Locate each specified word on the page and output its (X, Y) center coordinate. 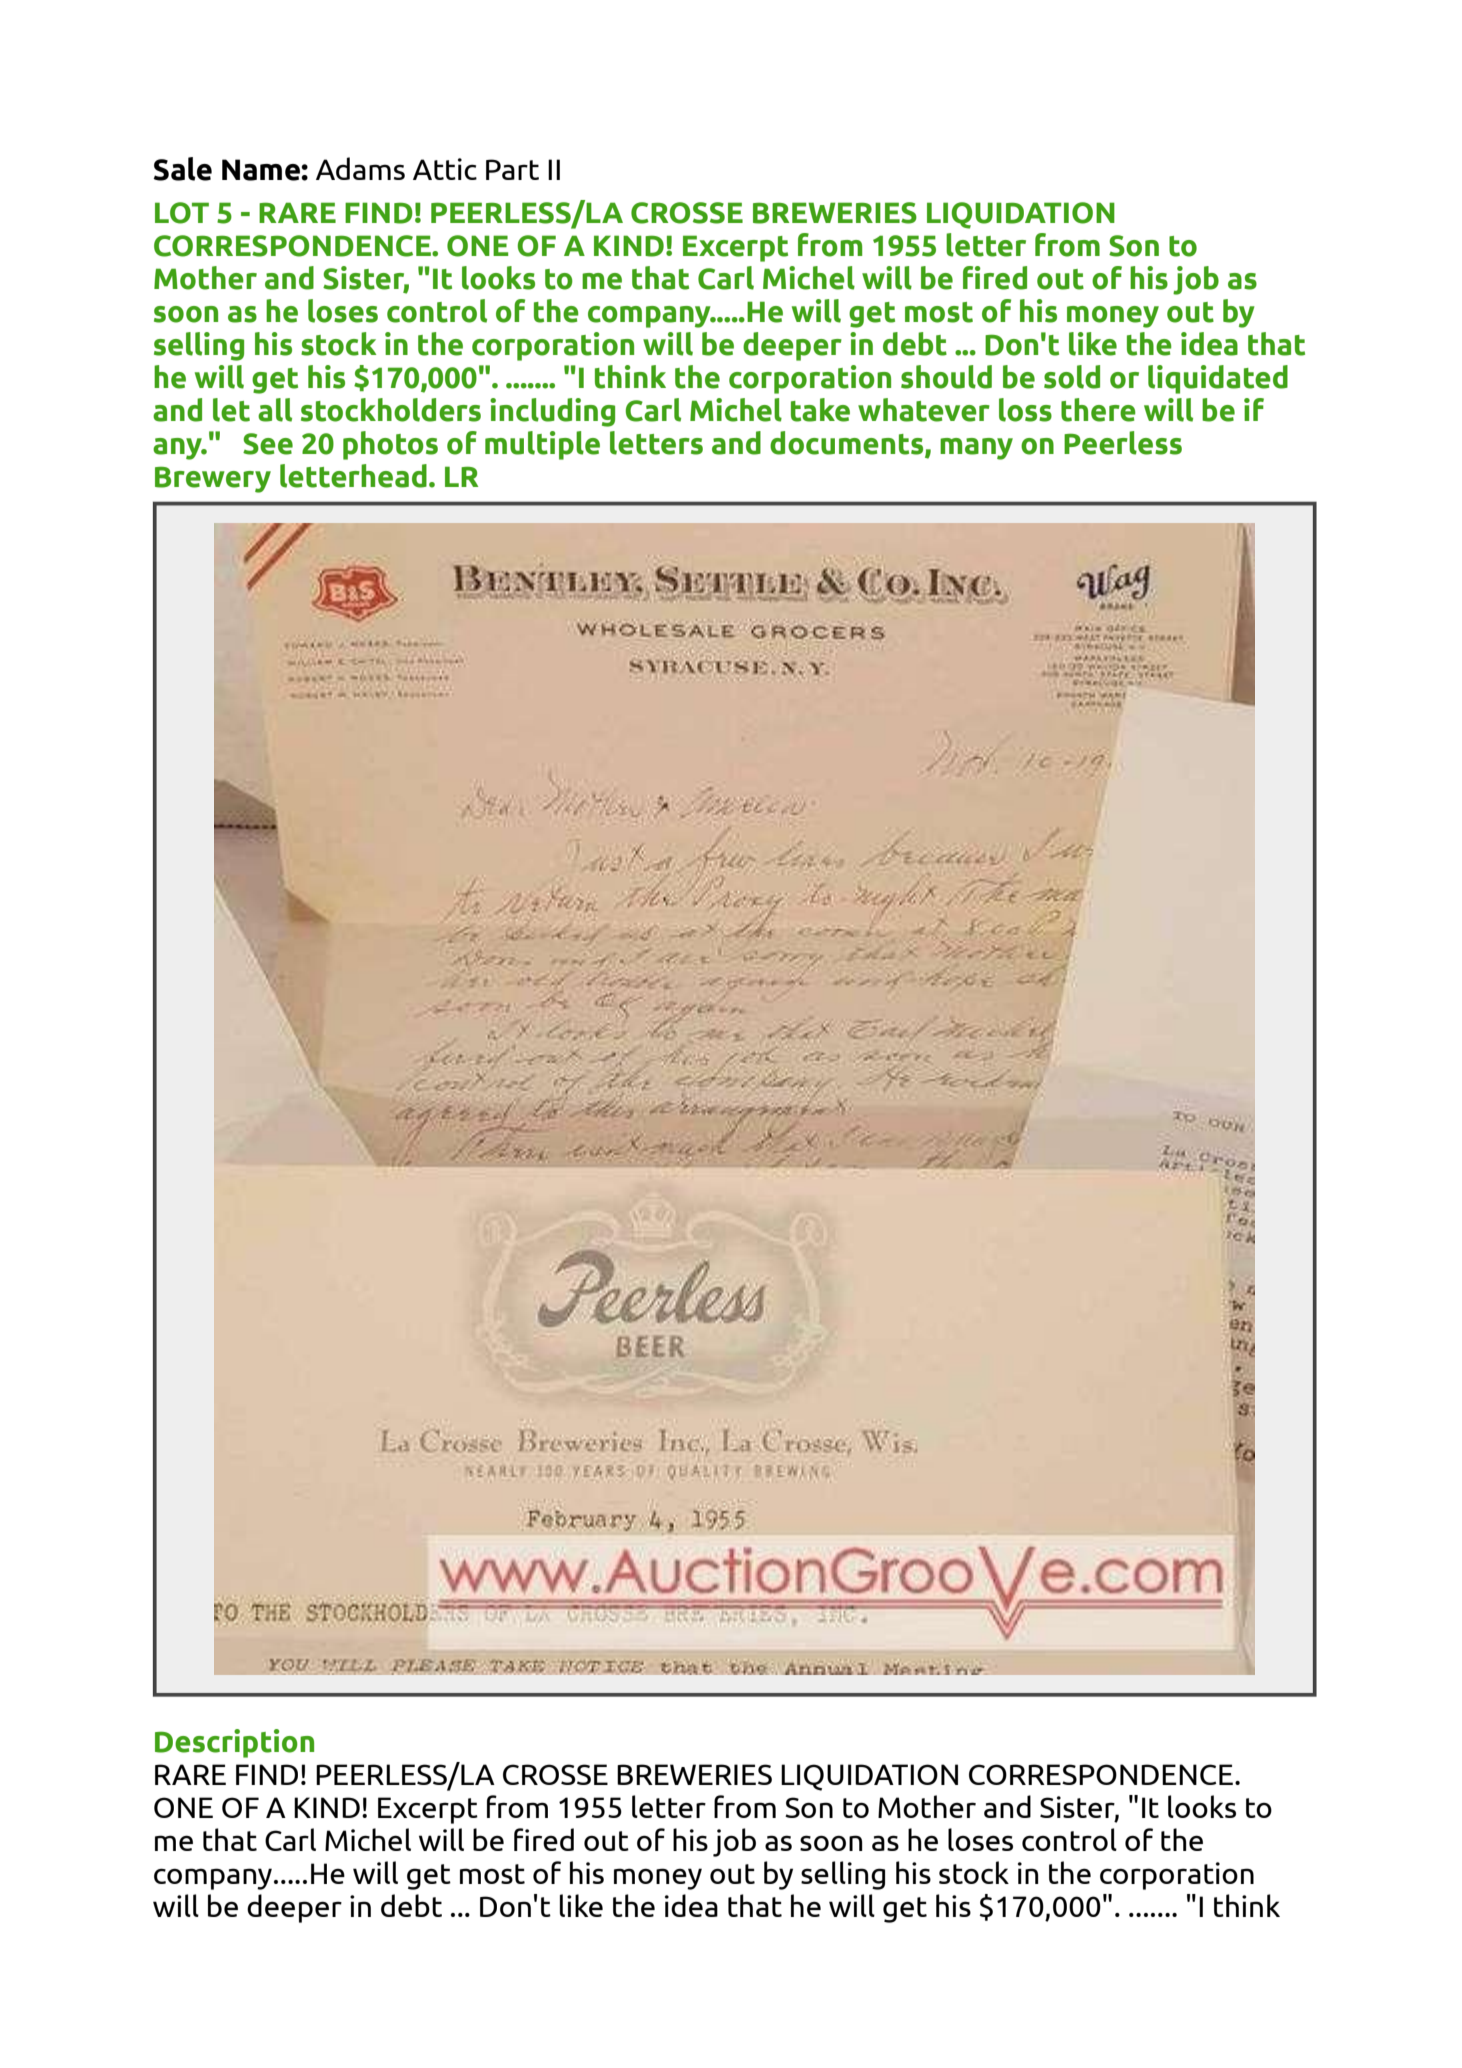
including (552, 412)
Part (512, 169)
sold (1072, 377)
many (976, 449)
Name (262, 170)
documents (848, 444)
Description (234, 1743)
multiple (542, 445)
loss (1025, 410)
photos (390, 445)
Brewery (213, 479)
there (1098, 410)
